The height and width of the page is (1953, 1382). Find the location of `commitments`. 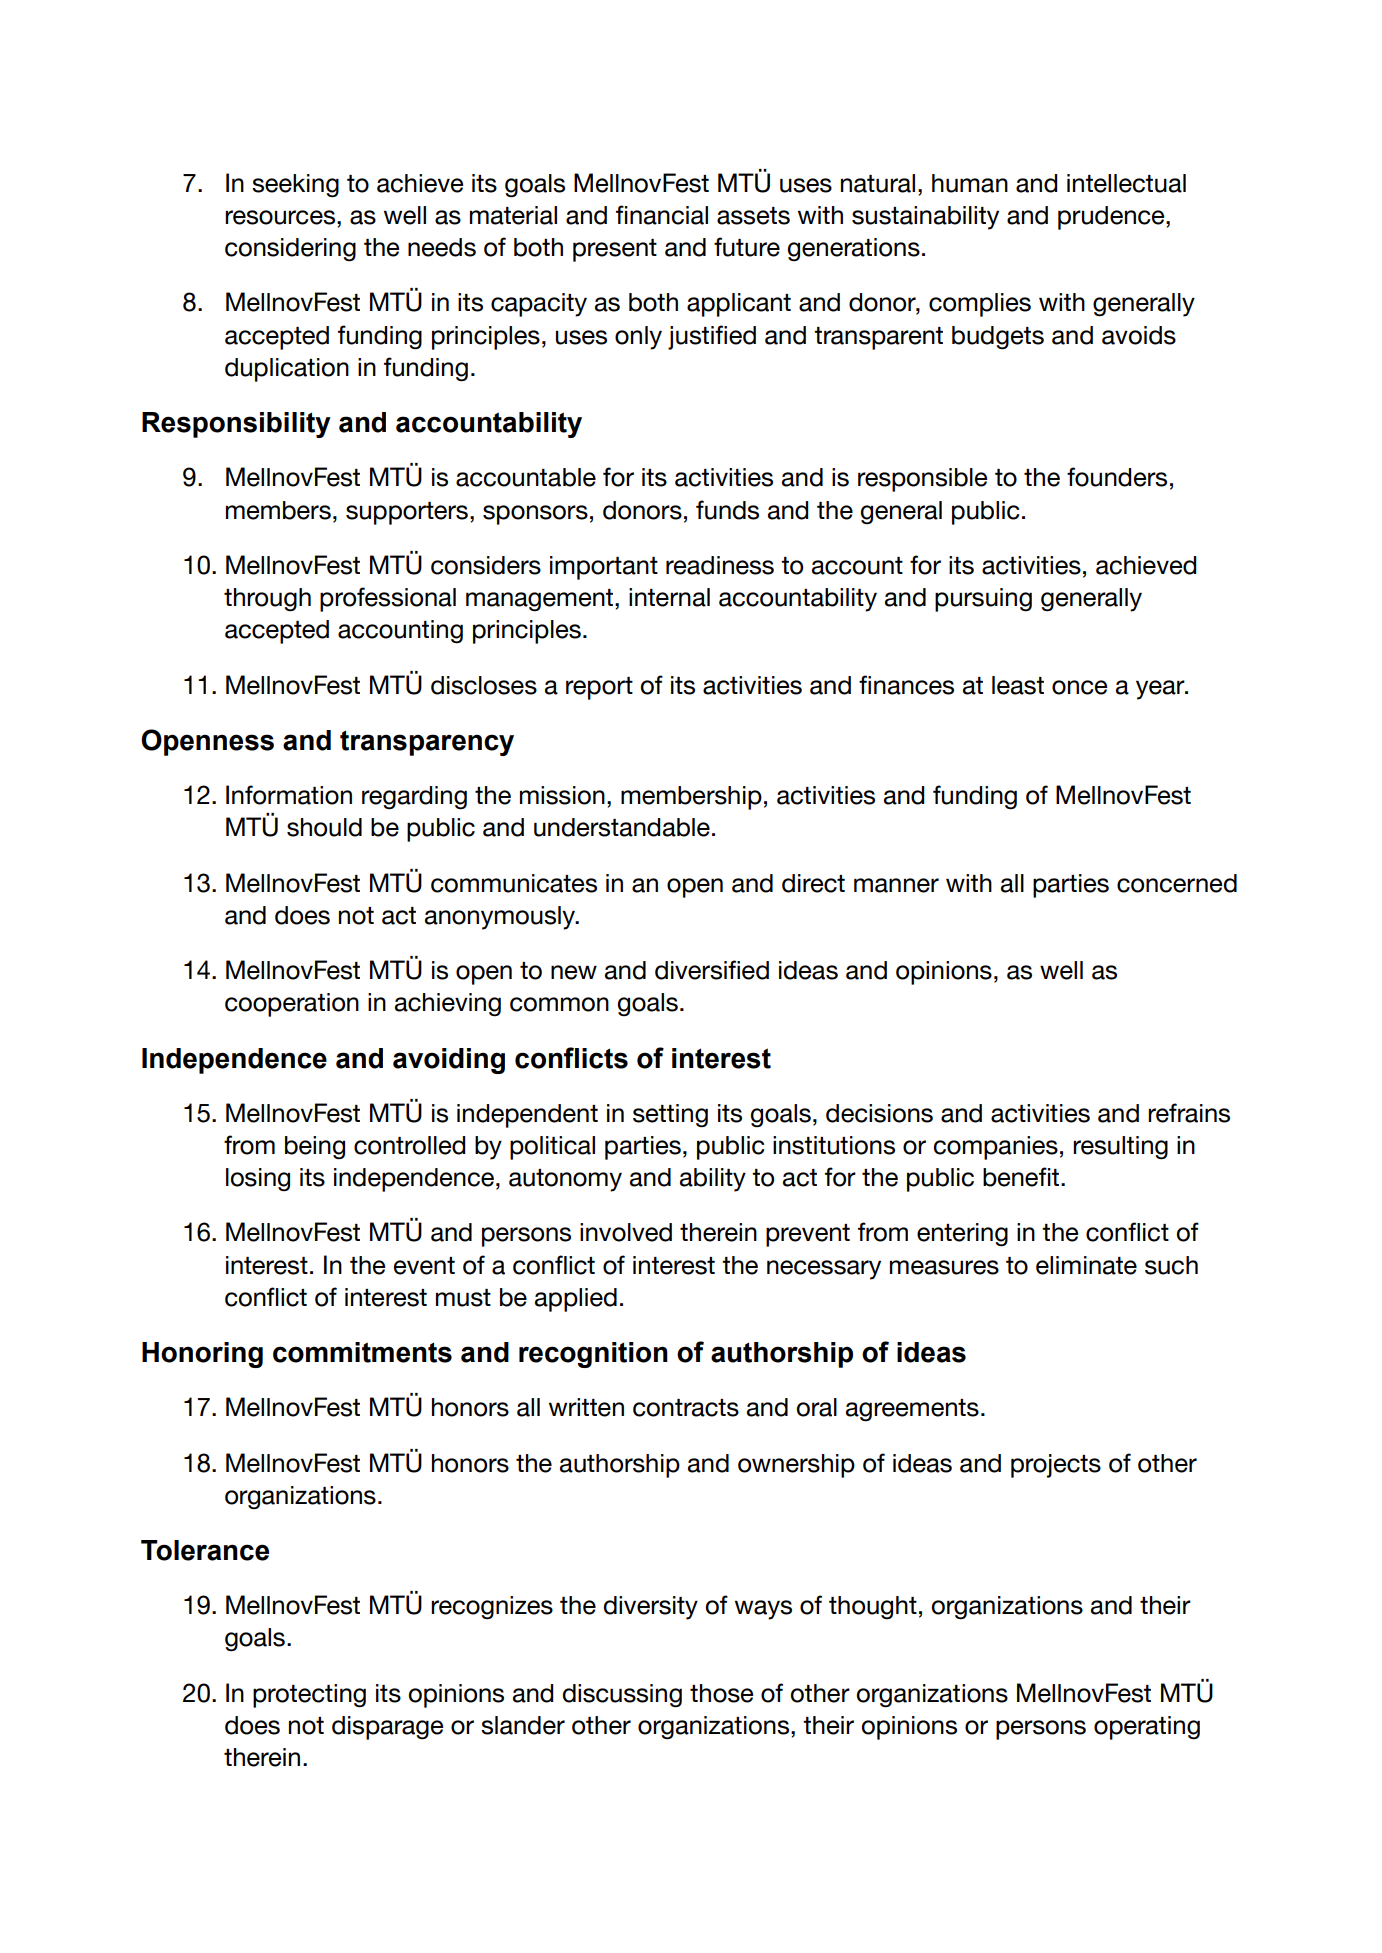

commitments is located at coordinates (362, 1352).
